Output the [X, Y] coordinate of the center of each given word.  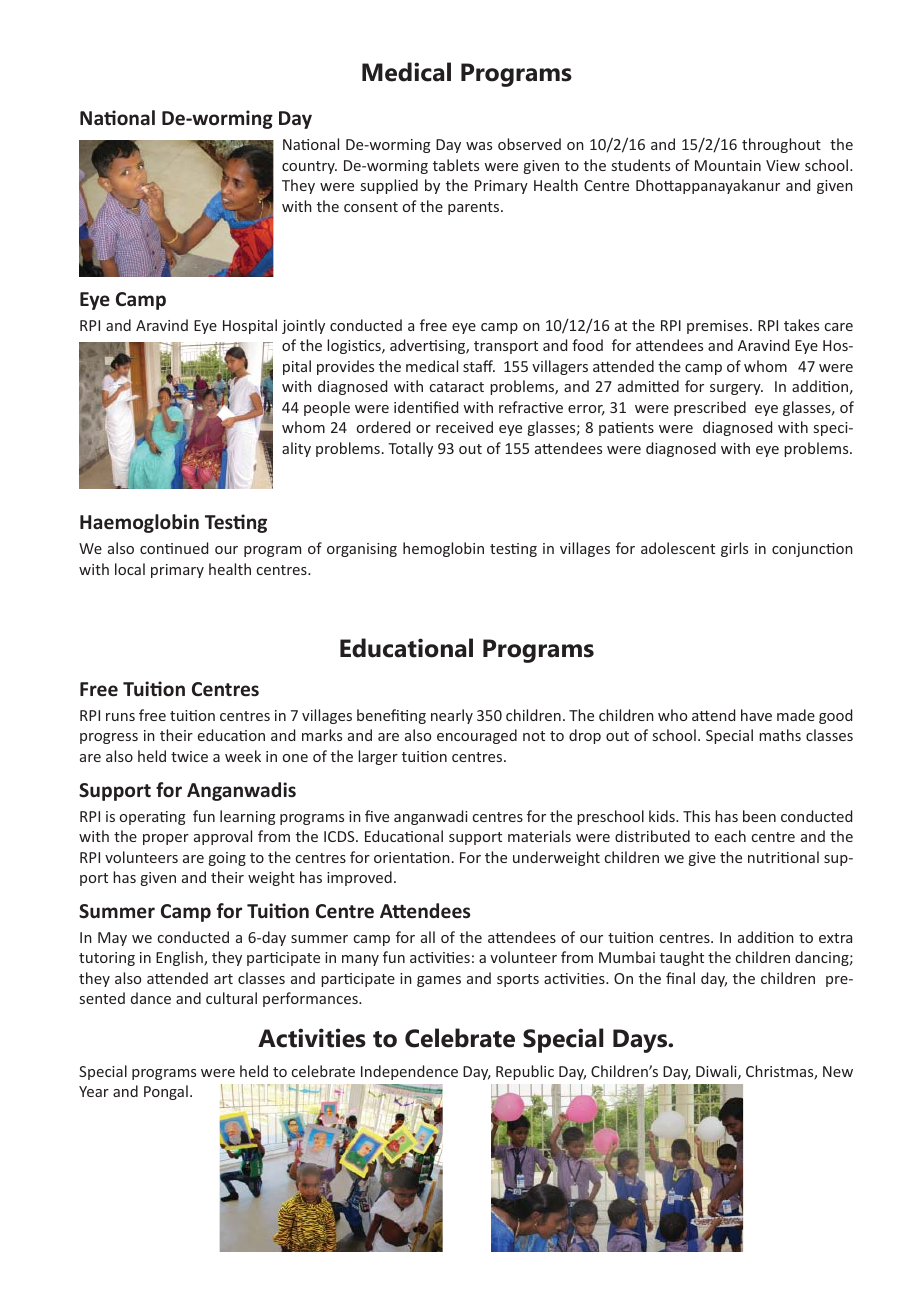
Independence [409, 1072]
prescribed [710, 408]
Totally [410, 449]
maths [780, 735]
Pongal [166, 1092]
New [838, 1071]
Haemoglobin [139, 523]
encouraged [477, 736]
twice [189, 756]
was [479, 146]
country [309, 167]
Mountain [728, 165]
